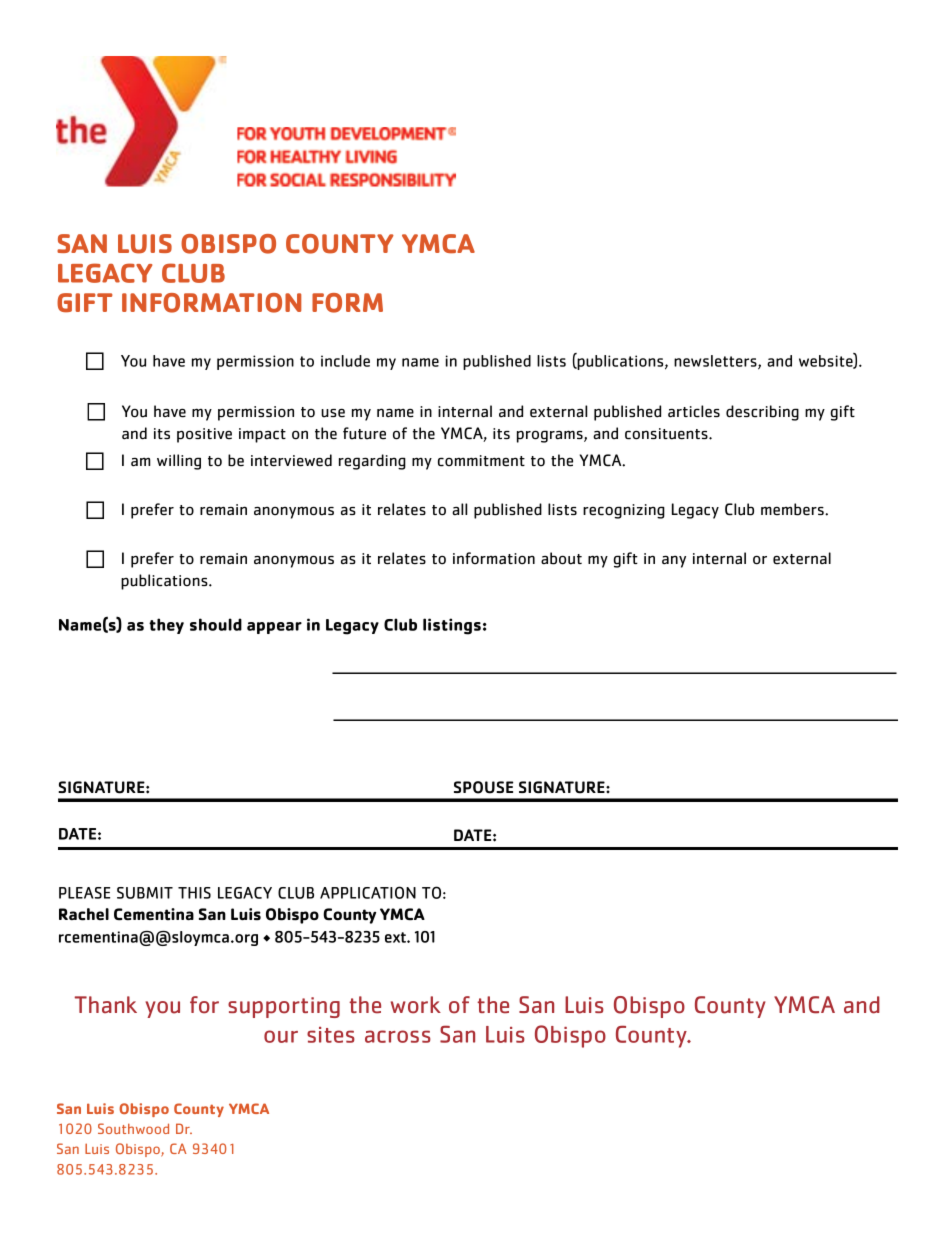 The image size is (952, 1233). Describe the element at coordinates (368, 892) in the screenshot. I see `APPLICATION` at that location.
